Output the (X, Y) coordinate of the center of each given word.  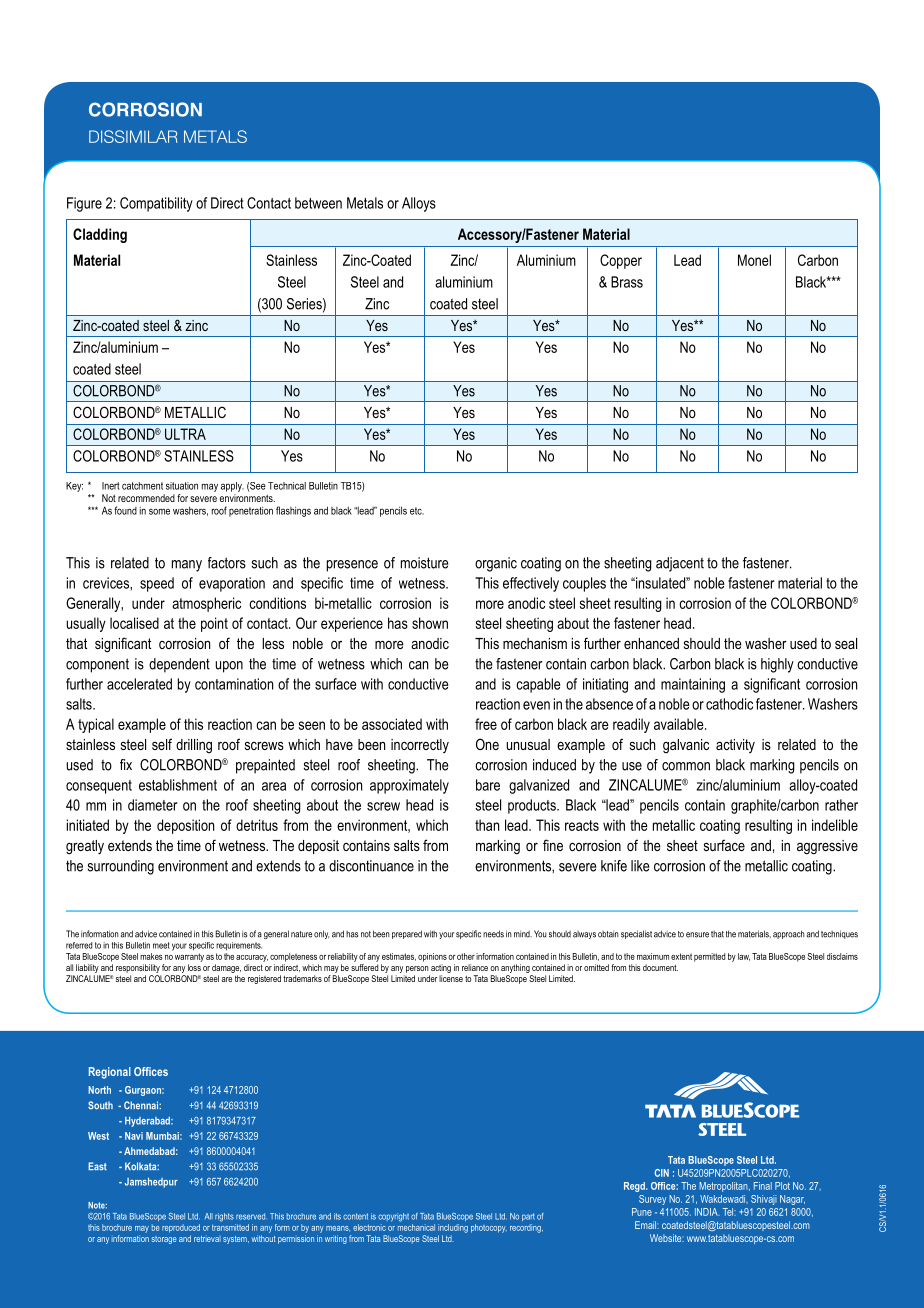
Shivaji (764, 1200)
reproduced (181, 1228)
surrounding (121, 867)
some (159, 511)
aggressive (827, 847)
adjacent (680, 564)
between (318, 203)
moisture (424, 563)
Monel (754, 260)
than (487, 825)
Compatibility (156, 204)
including (453, 1228)
